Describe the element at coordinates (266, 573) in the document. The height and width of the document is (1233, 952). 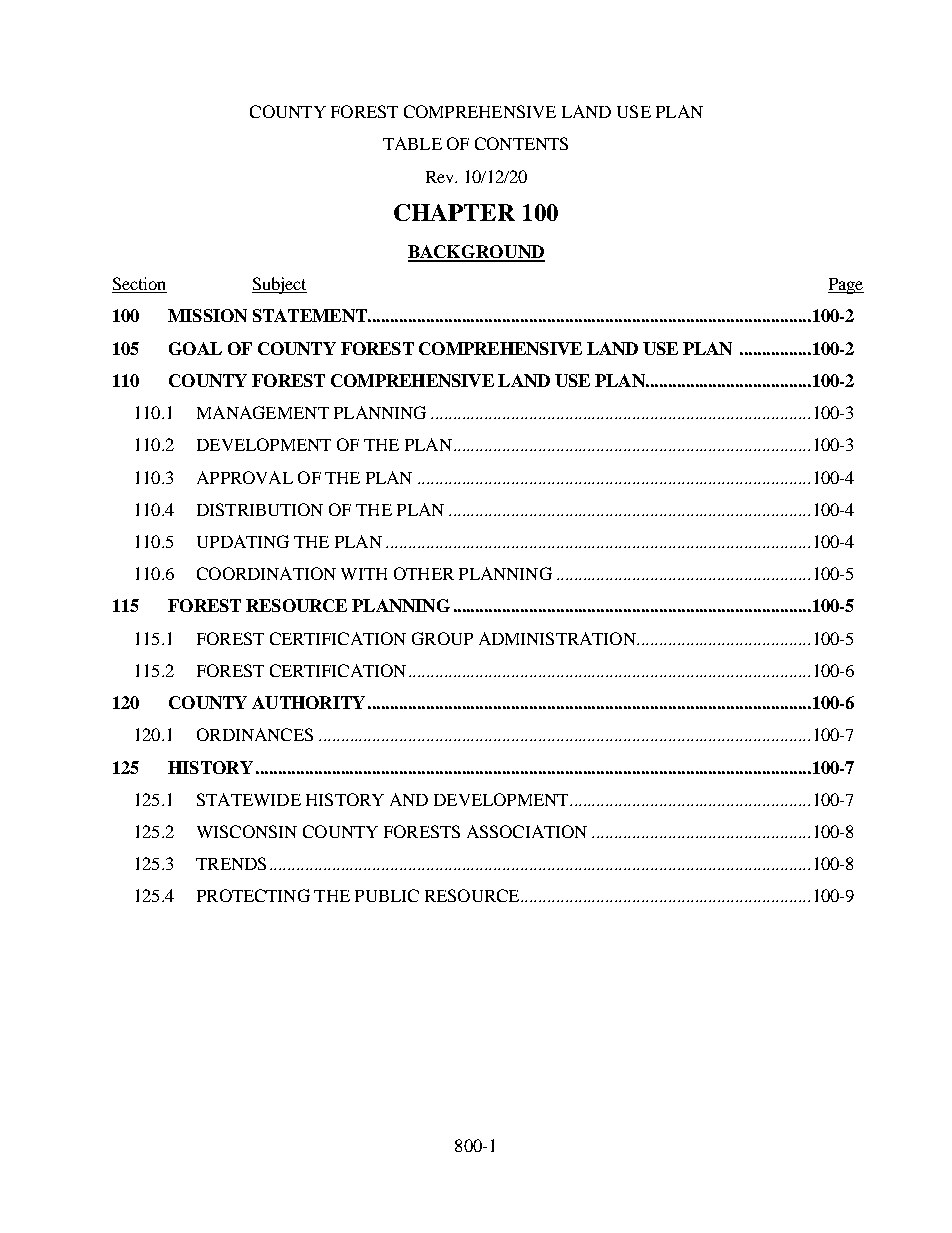
I see `COORDINATION` at that location.
